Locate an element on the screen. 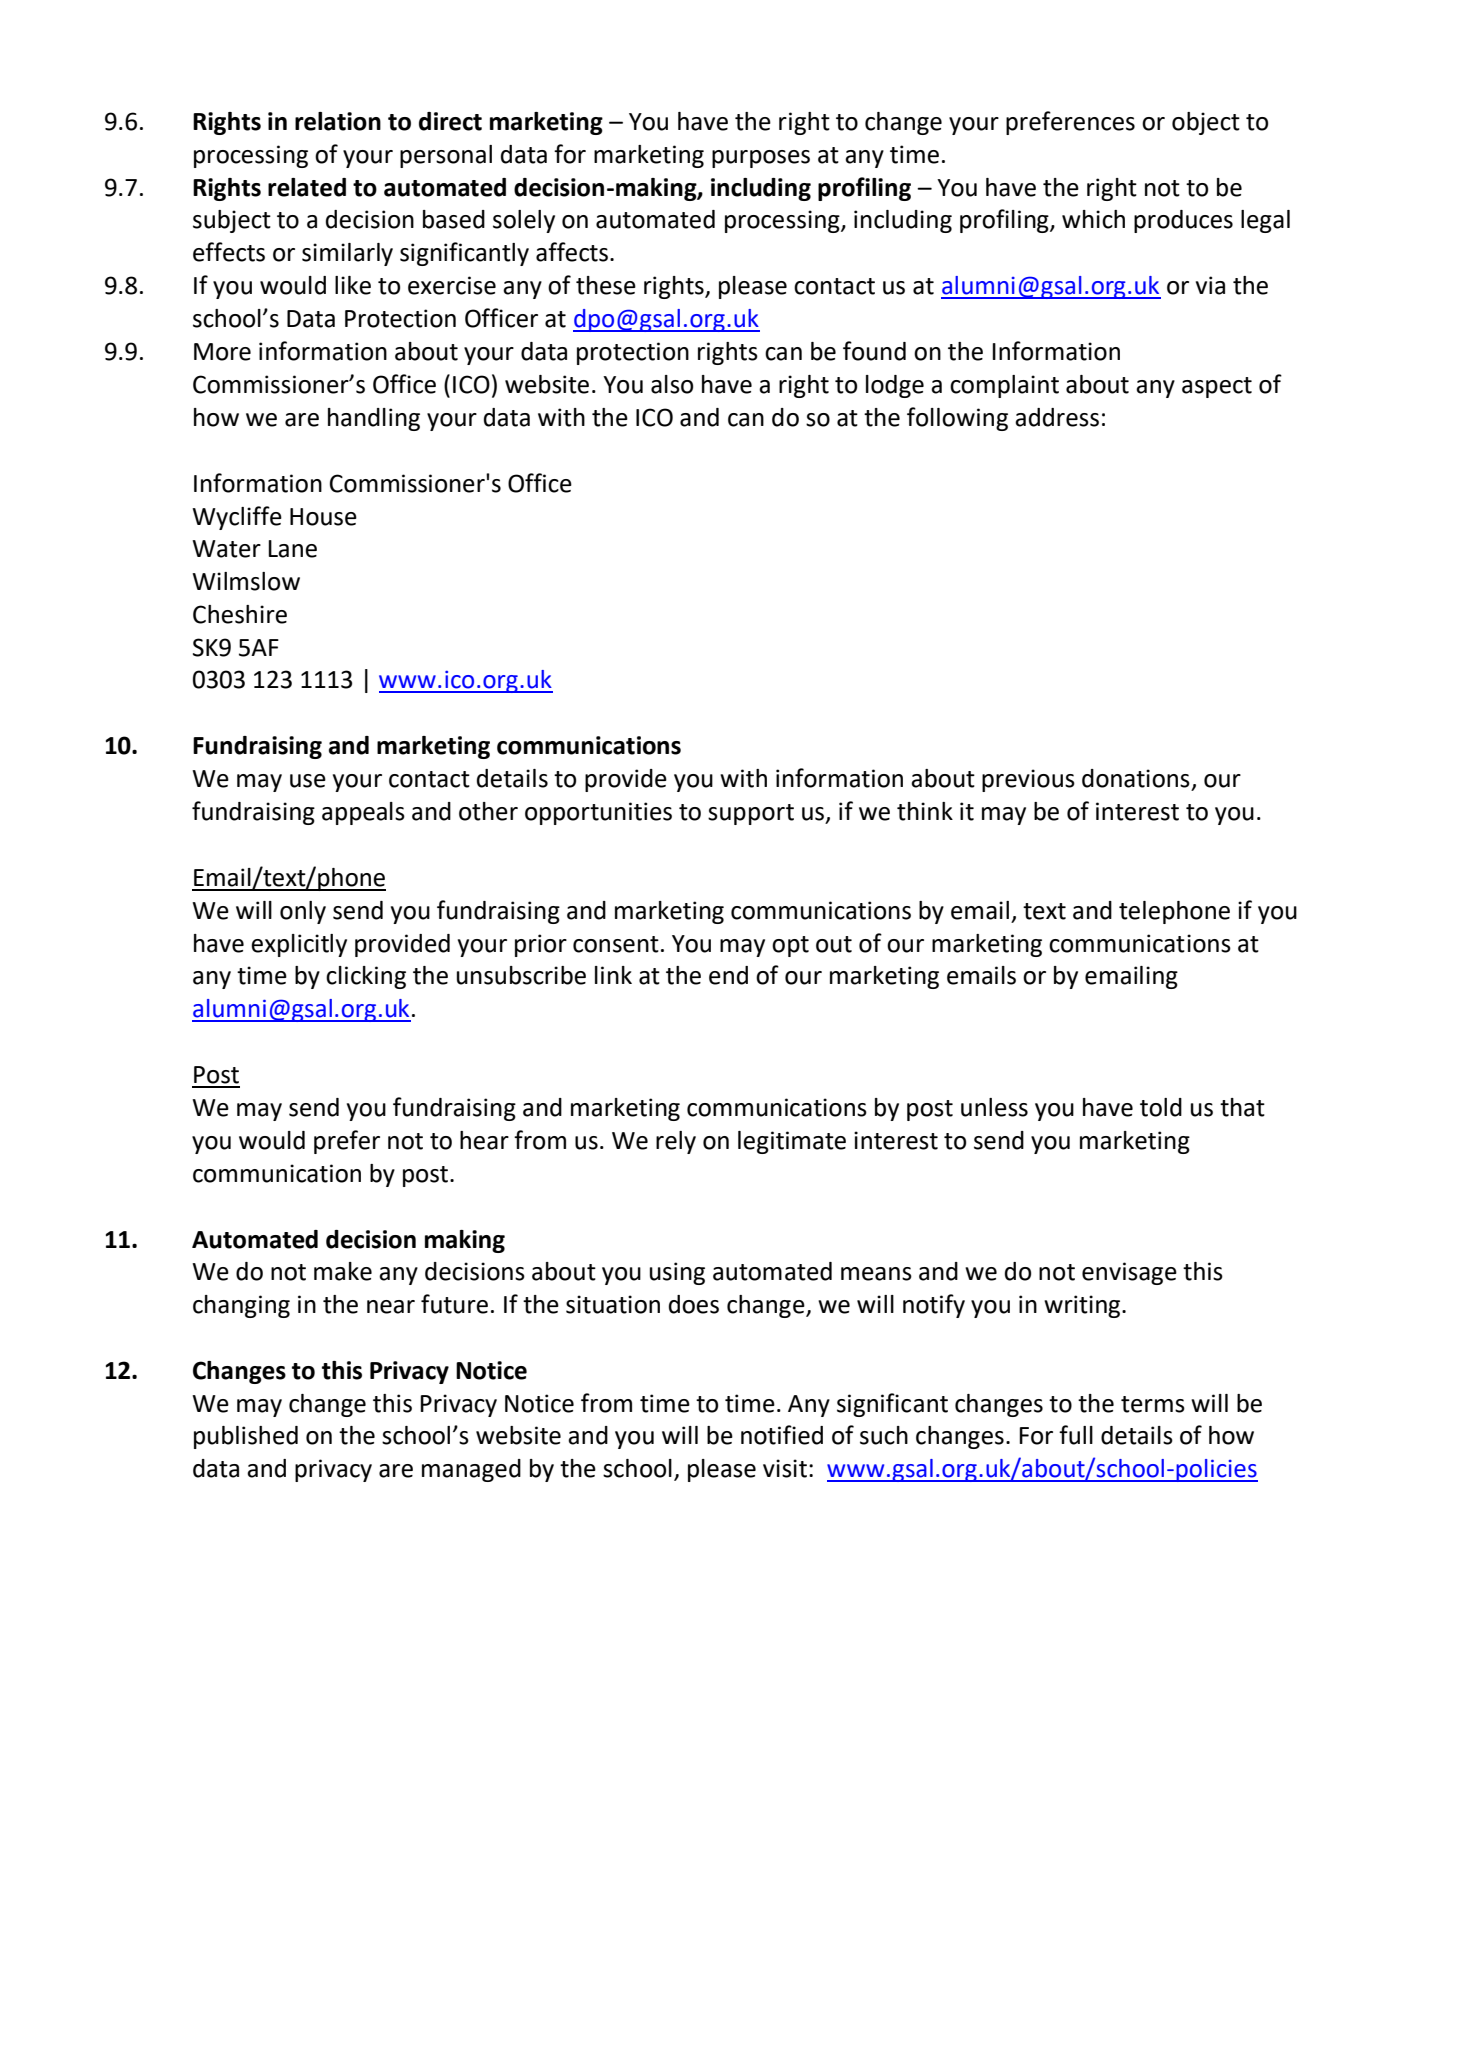 The image size is (1457, 2060). related is located at coordinates (307, 187).
